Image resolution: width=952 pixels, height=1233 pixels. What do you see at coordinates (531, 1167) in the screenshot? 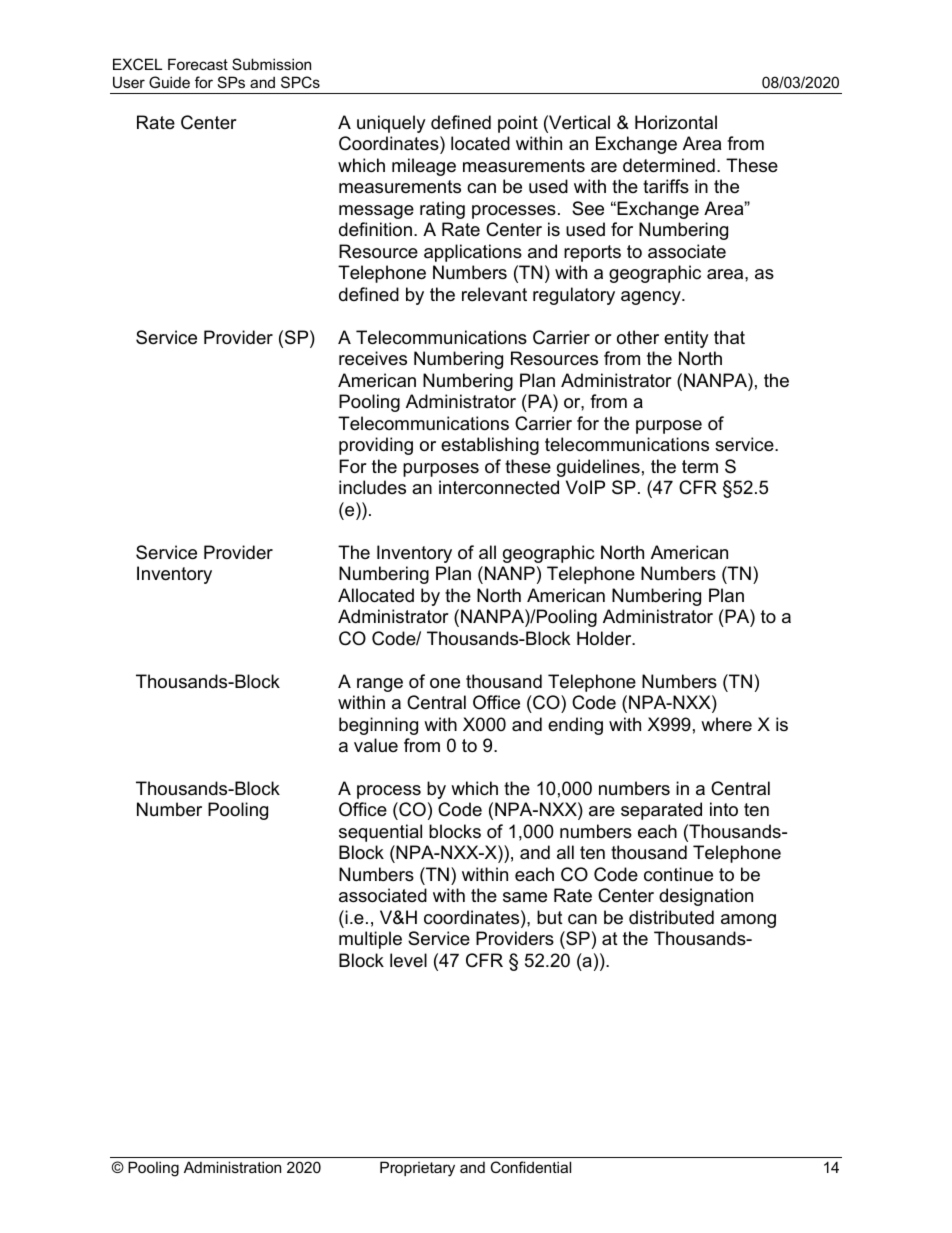
I see `Confidential` at bounding box center [531, 1167].
